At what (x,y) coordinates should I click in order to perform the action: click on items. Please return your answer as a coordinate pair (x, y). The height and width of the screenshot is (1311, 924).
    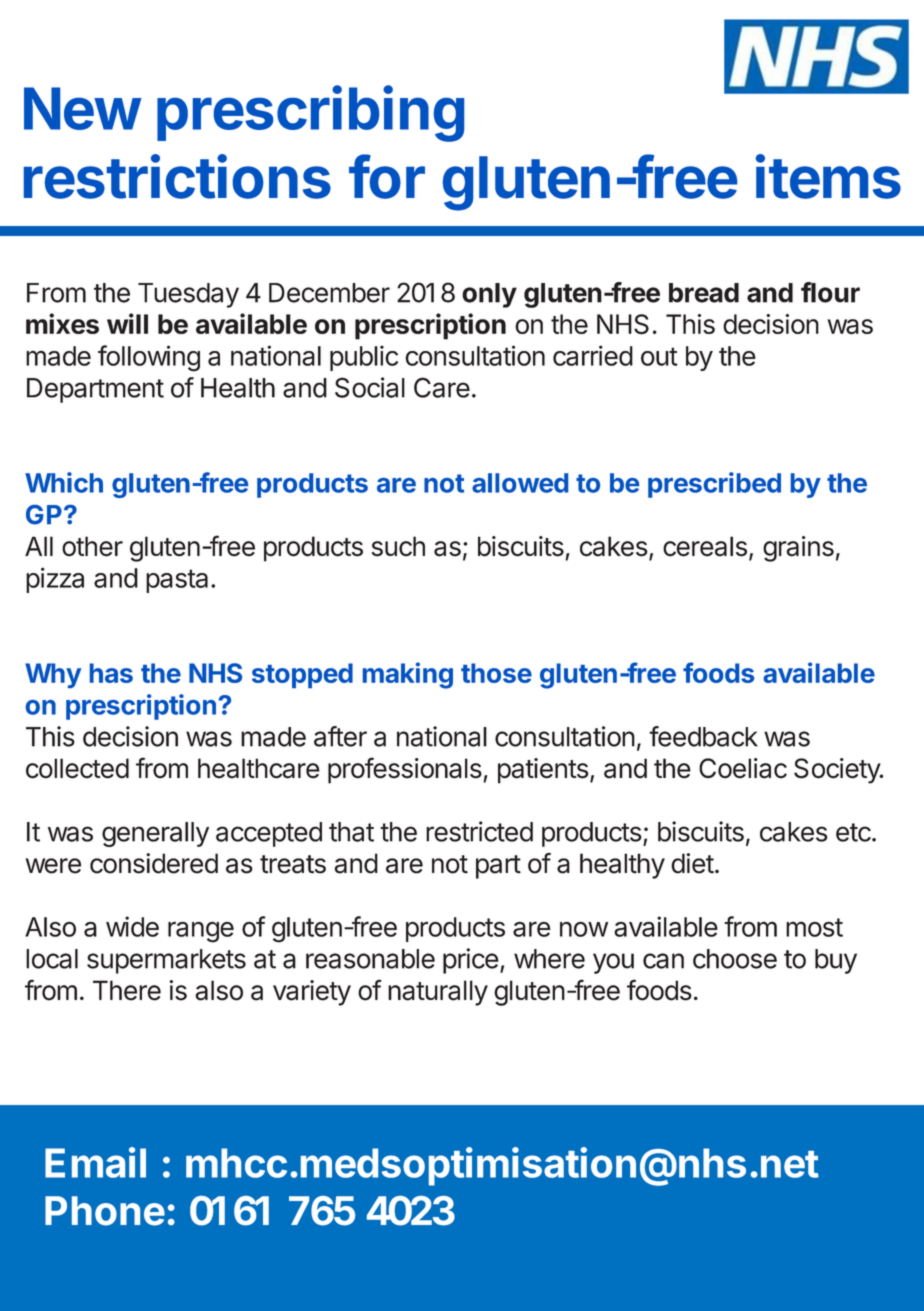
    Looking at the image, I should click on (828, 176).
